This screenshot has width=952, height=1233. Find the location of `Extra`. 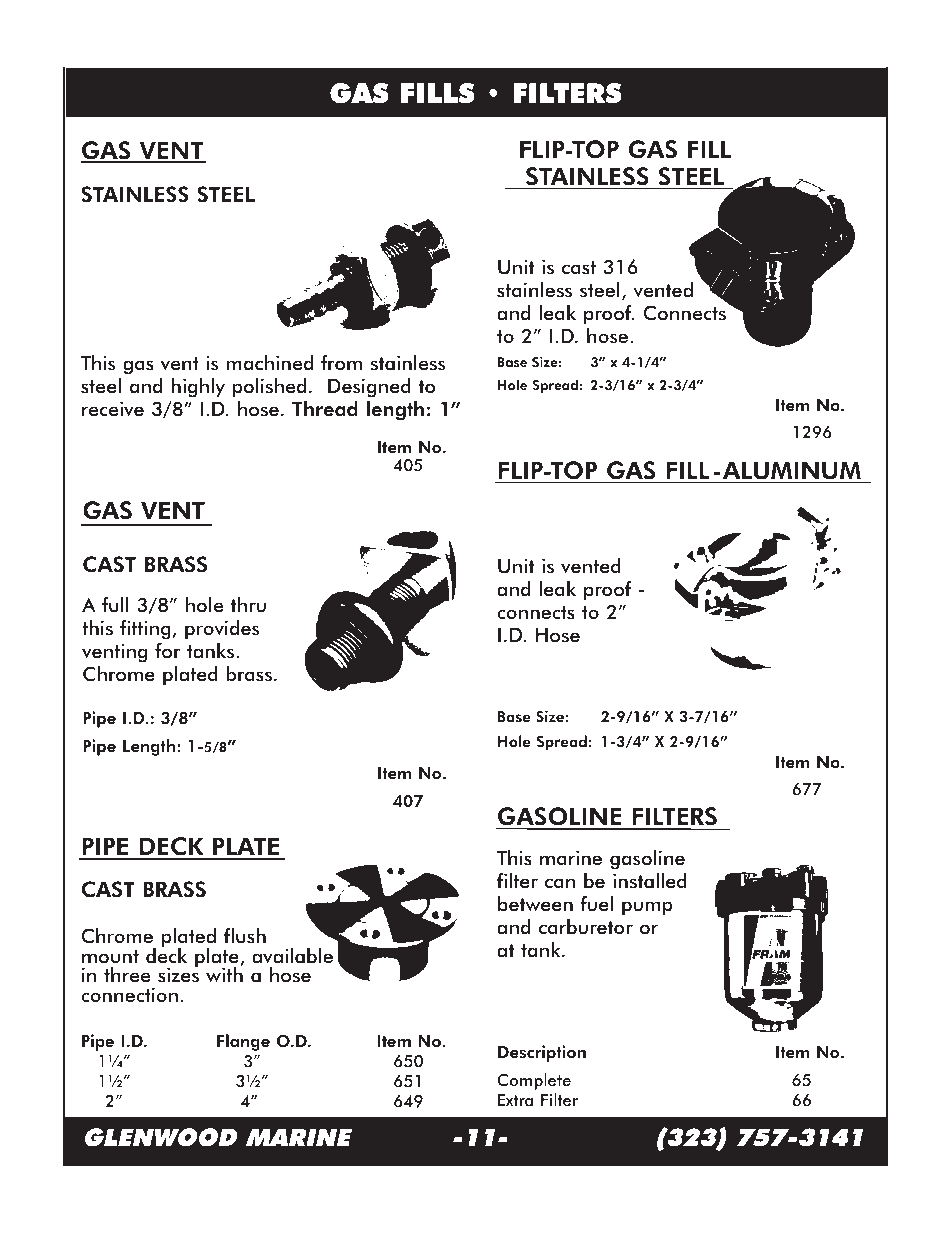

Extra is located at coordinates (515, 1100).
